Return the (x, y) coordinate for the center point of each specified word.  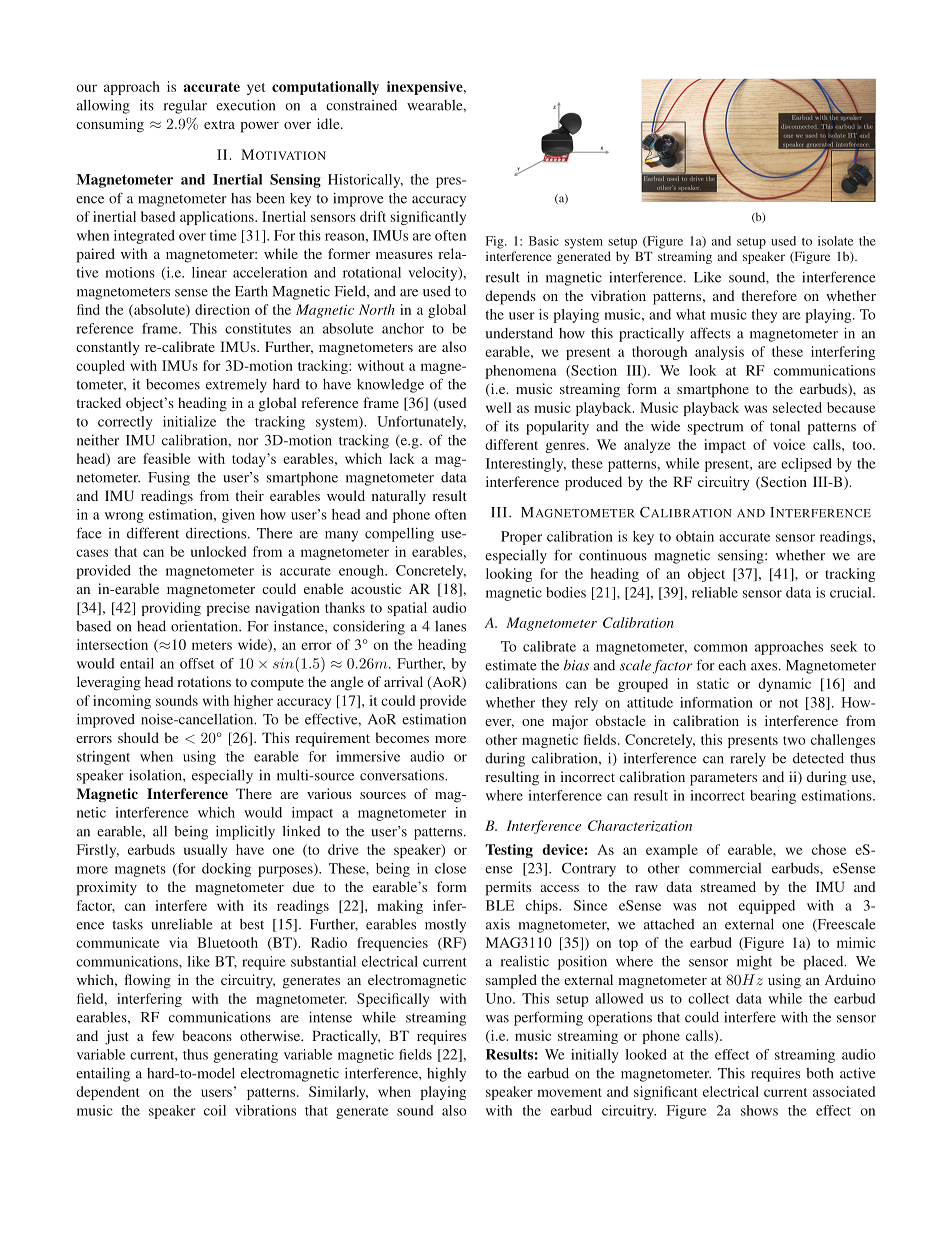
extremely (236, 386)
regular (185, 107)
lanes (450, 626)
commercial (725, 868)
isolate (835, 241)
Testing (509, 851)
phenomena (521, 372)
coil (215, 1110)
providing (171, 609)
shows (759, 1110)
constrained (361, 105)
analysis (719, 353)
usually (205, 851)
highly (446, 1075)
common (721, 648)
